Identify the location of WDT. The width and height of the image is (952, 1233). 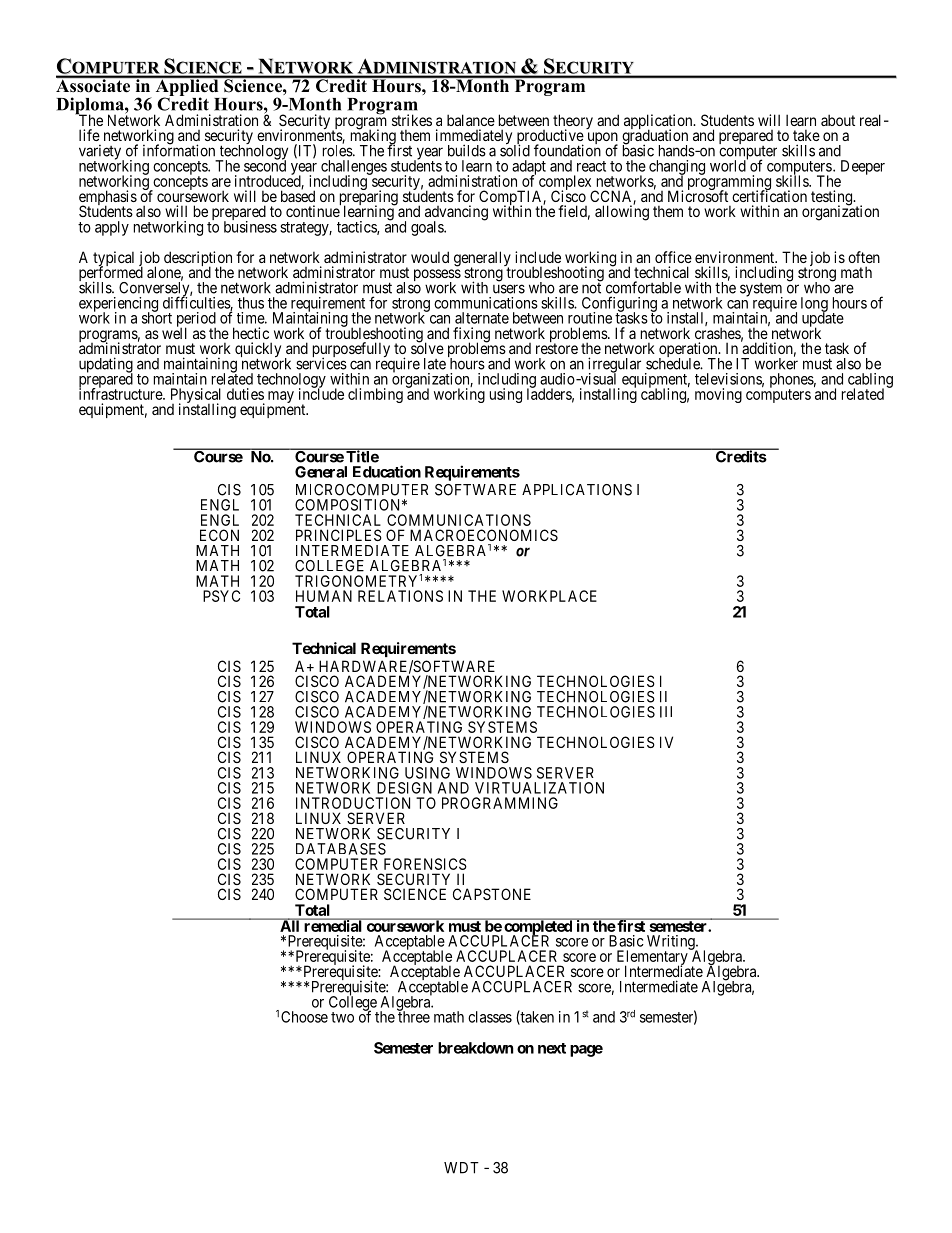
(461, 1168).
